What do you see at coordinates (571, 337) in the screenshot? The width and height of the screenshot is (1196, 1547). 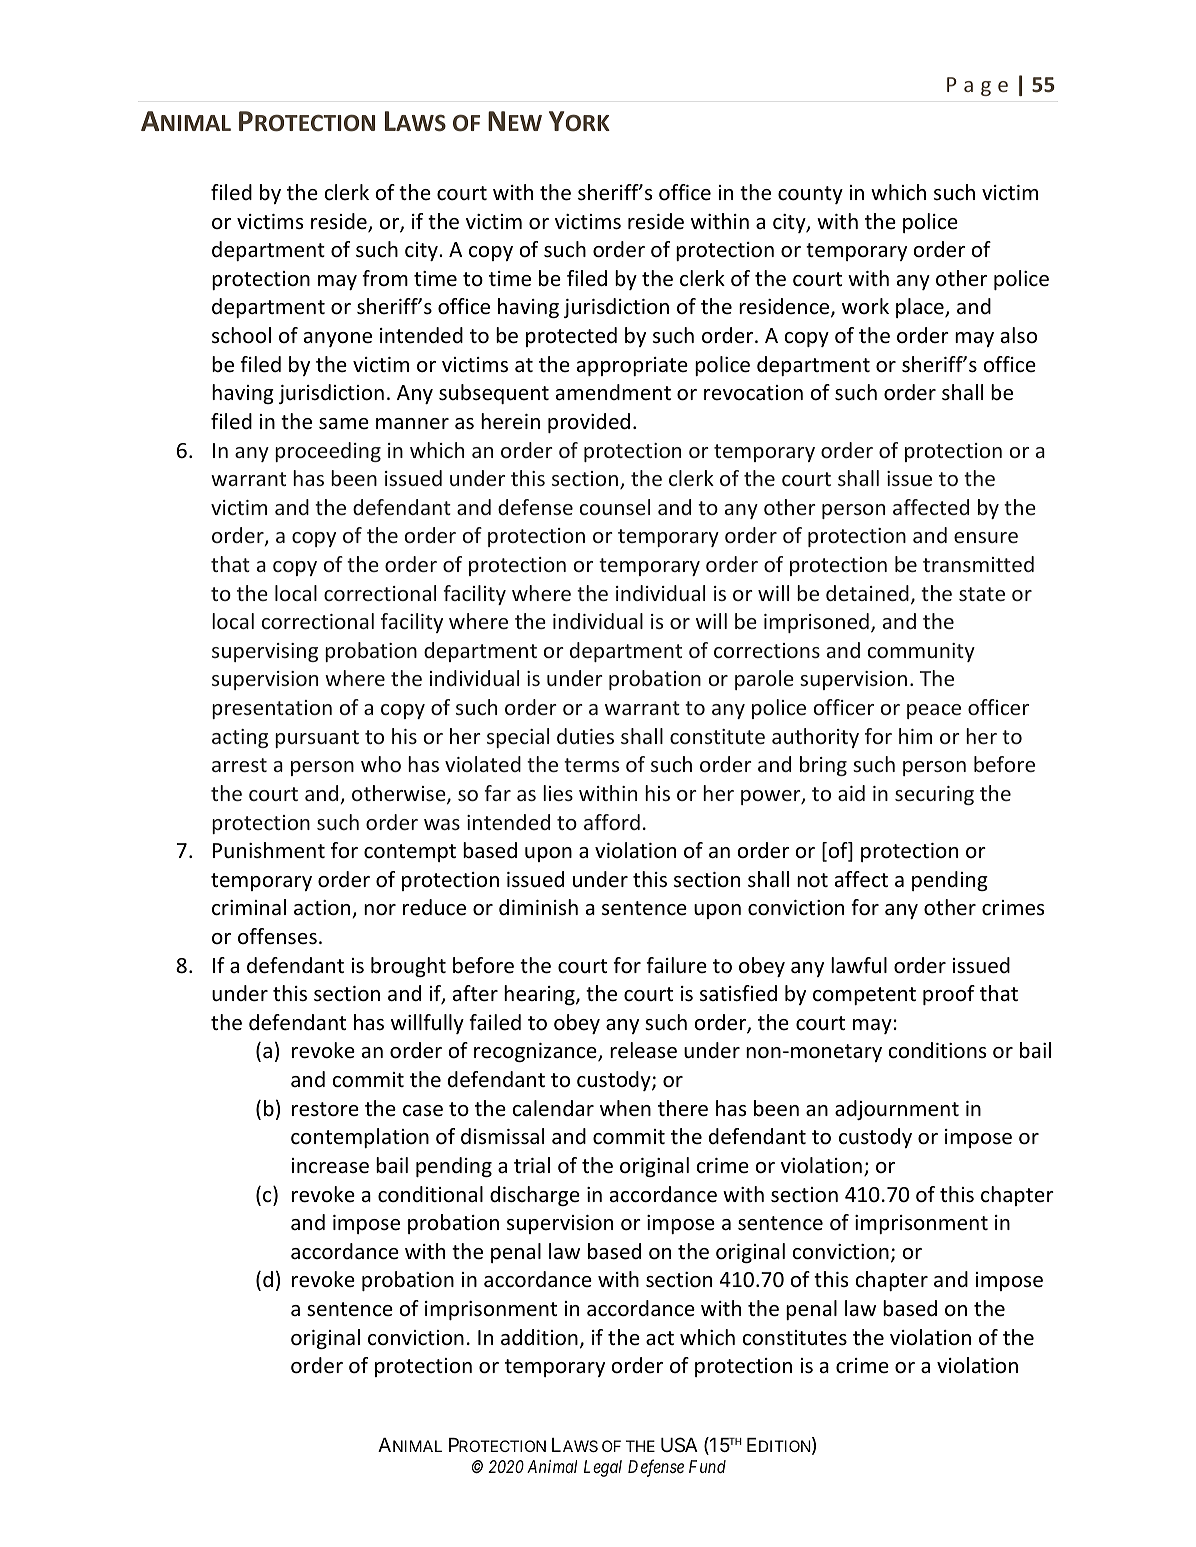 I see `protected` at bounding box center [571, 337].
